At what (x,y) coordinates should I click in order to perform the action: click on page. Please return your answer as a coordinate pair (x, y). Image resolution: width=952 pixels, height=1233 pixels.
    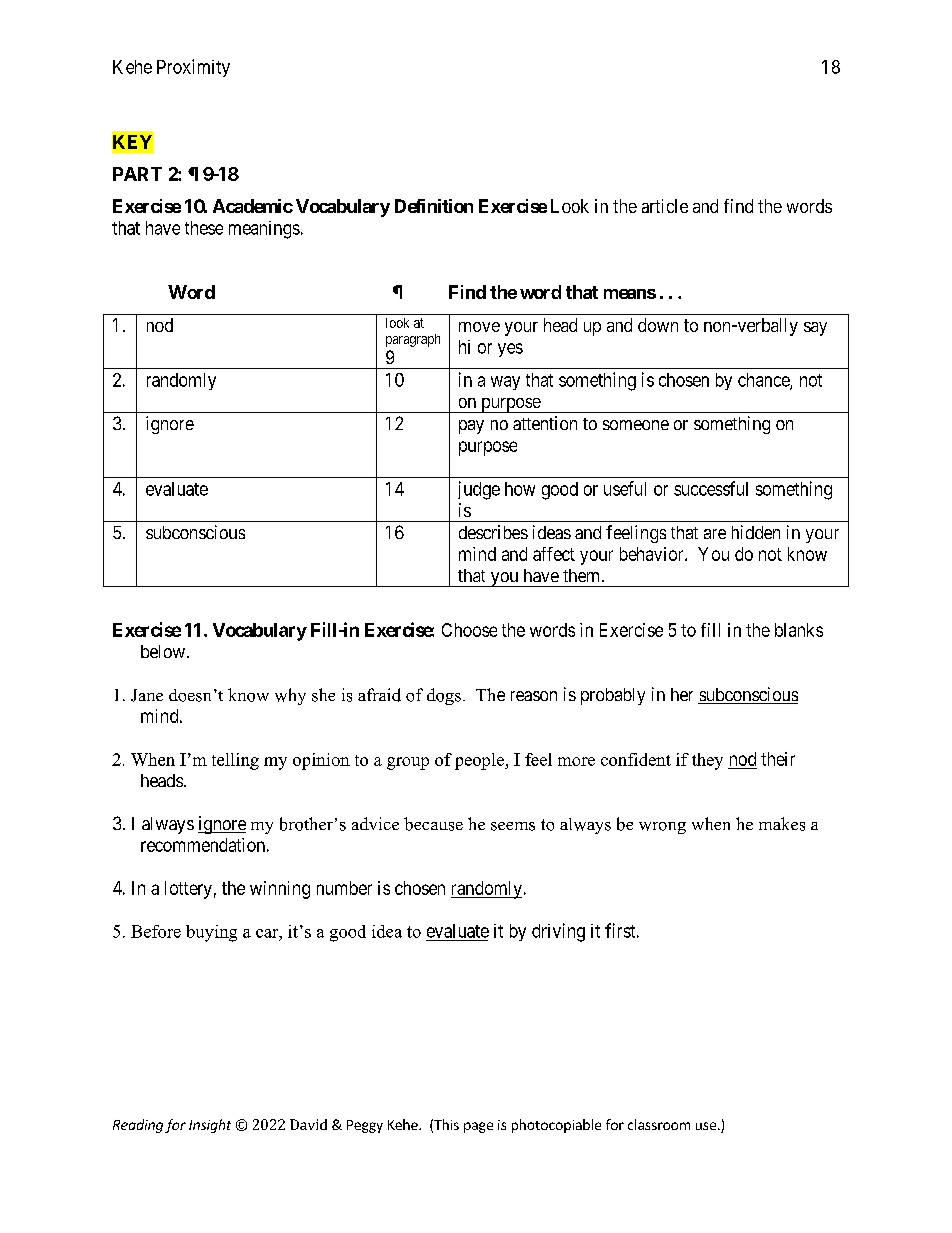
    Looking at the image, I should click on (478, 1127).
